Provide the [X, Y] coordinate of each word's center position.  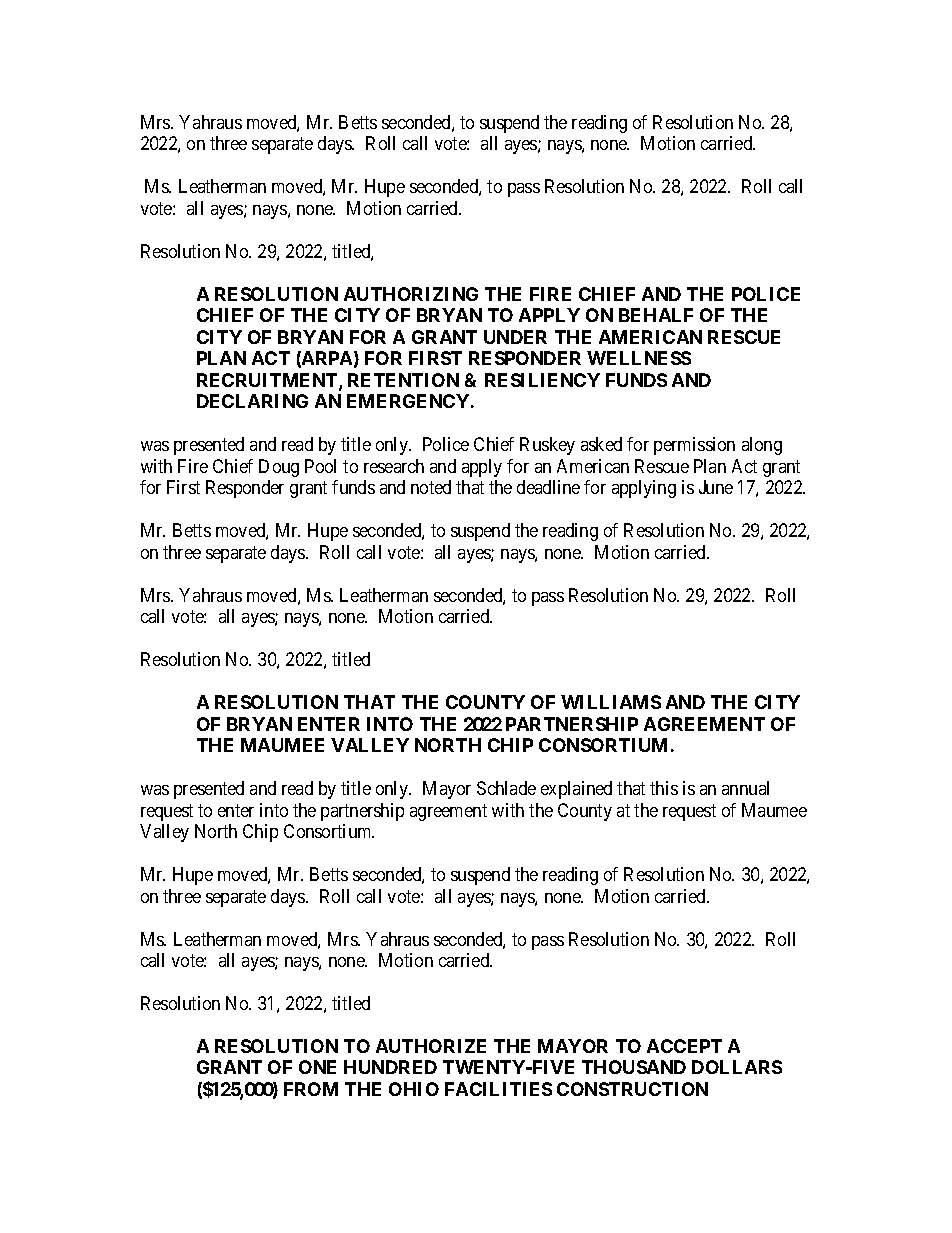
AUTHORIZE [431, 1046]
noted [431, 487]
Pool [320, 466]
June [716, 487]
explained [576, 790]
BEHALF [656, 315]
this [664, 788]
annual [745, 788]
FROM [311, 1089]
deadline [548, 487]
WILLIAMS [611, 702]
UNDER [515, 337]
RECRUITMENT [268, 381]
